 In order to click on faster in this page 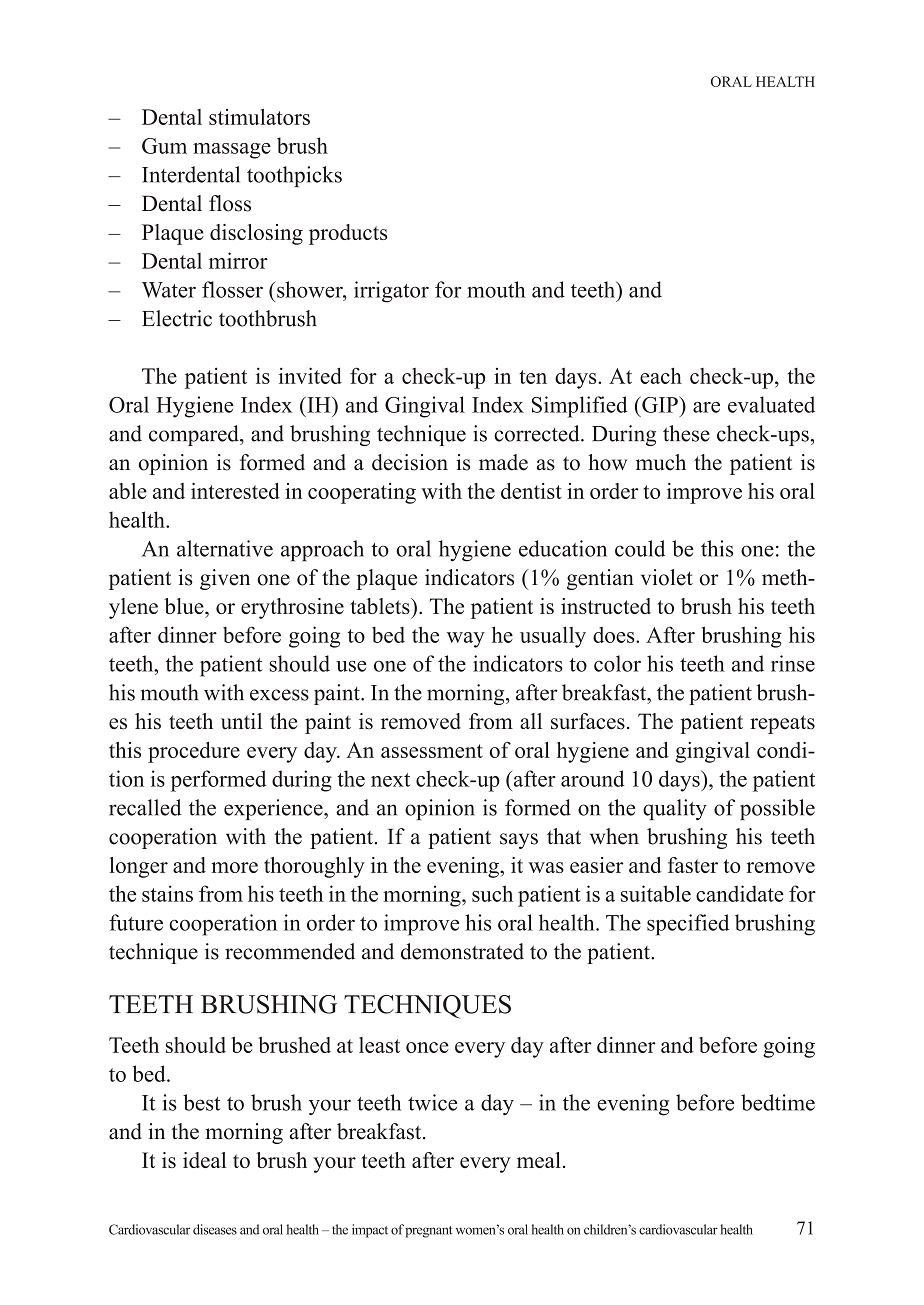, I will do `click(693, 865)`.
